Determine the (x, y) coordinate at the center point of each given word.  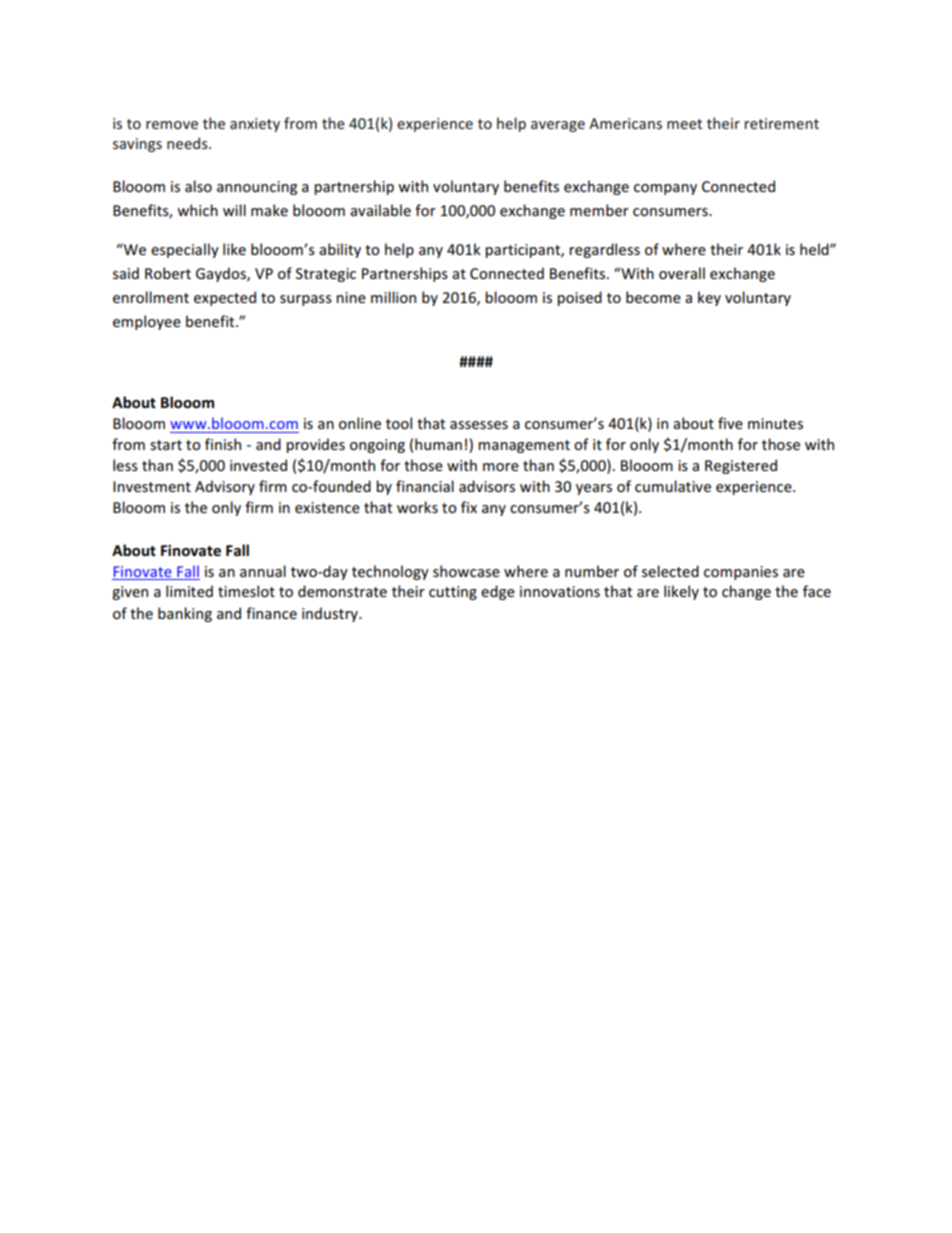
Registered (741, 466)
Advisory (225, 487)
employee (147, 322)
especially (185, 250)
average (558, 126)
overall (682, 273)
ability (340, 250)
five (730, 423)
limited (189, 591)
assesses (479, 425)
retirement (782, 123)
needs (188, 143)
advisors (487, 486)
